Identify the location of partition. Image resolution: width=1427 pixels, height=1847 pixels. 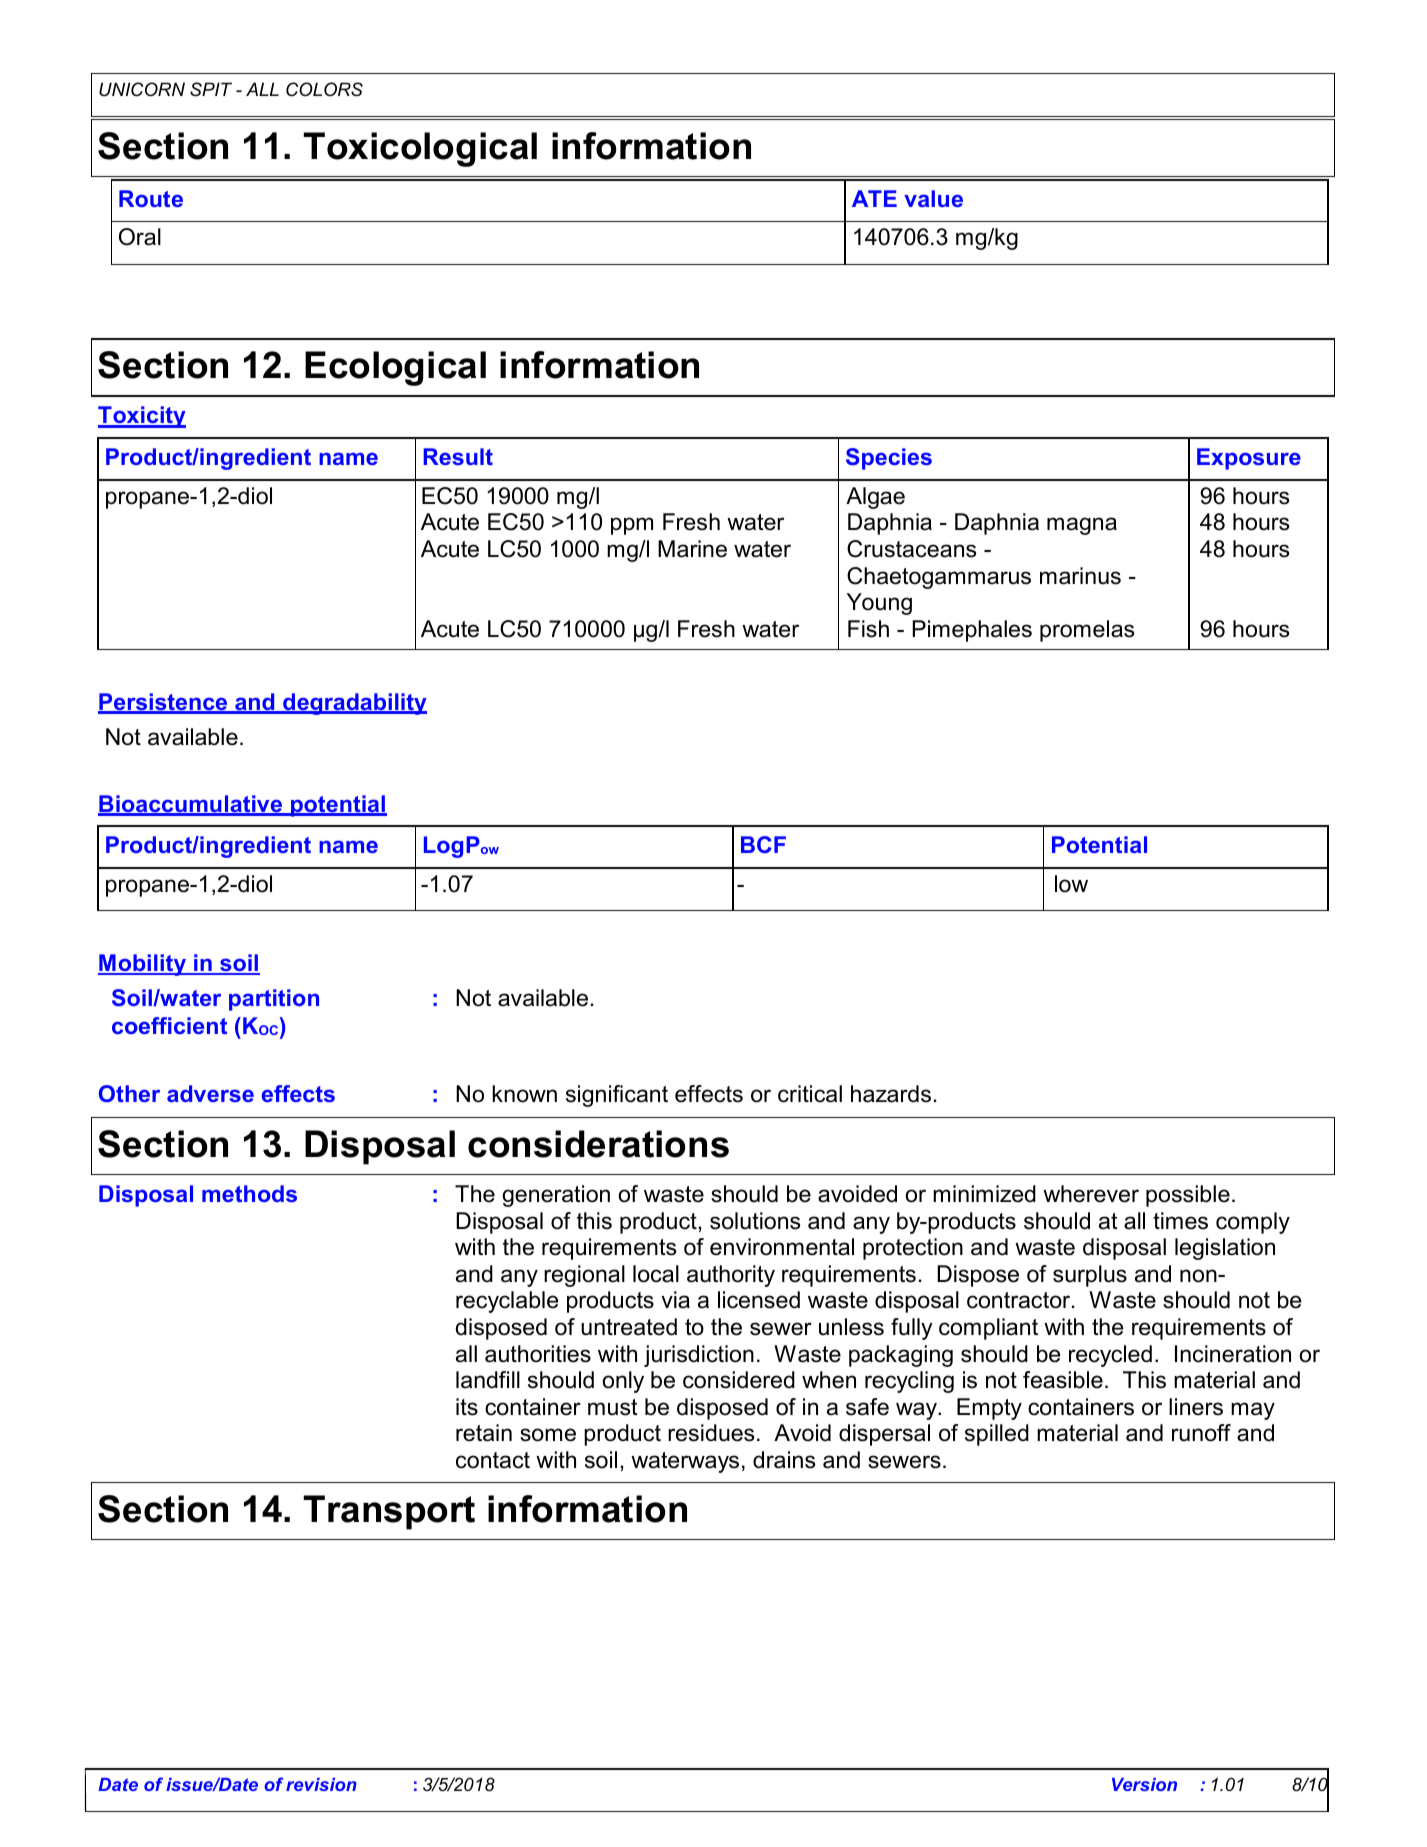
(274, 1000).
